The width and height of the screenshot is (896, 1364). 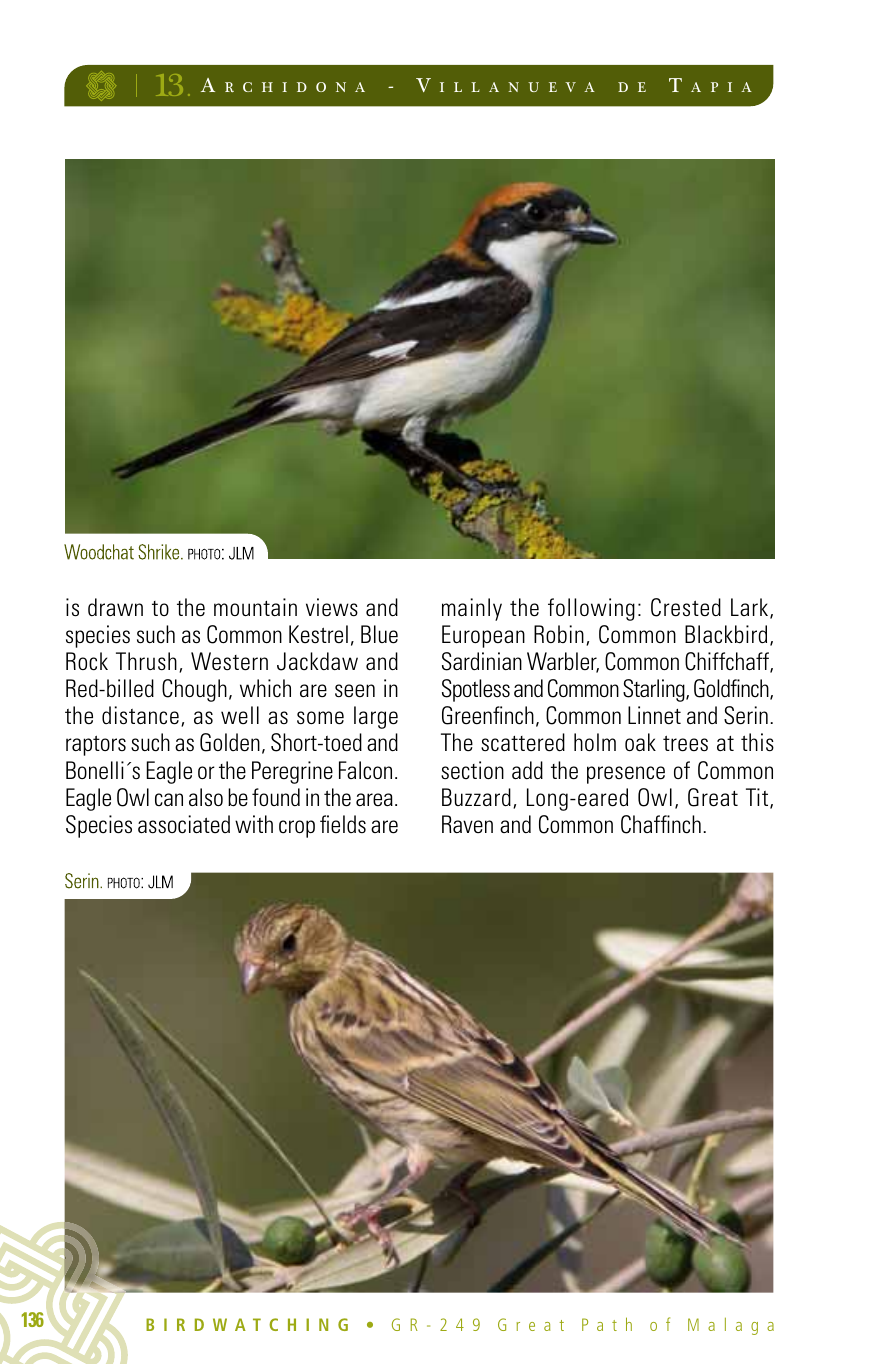 What do you see at coordinates (626, 775) in the screenshot?
I see `presence` at bounding box center [626, 775].
